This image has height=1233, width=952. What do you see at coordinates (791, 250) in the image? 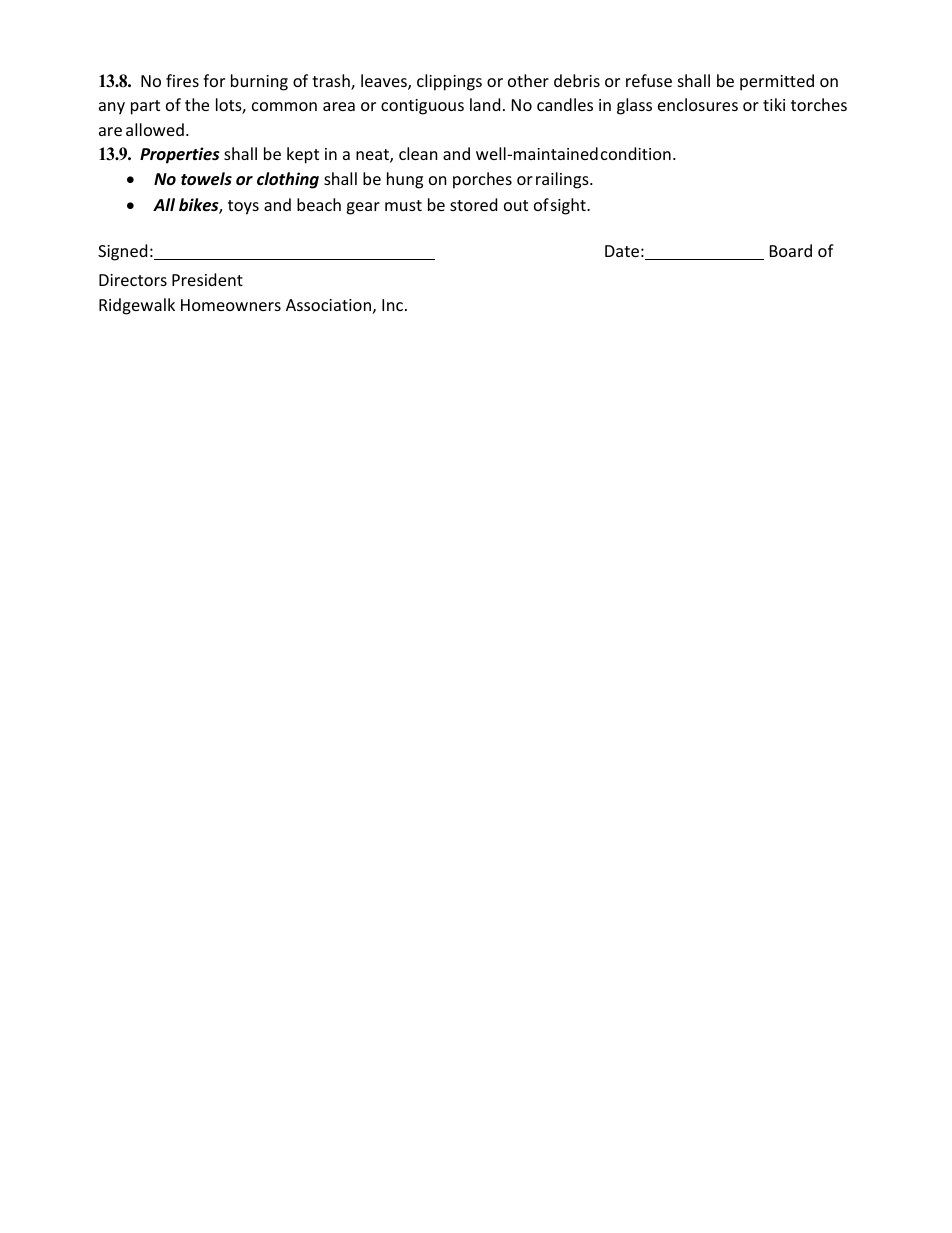
I see `Board` at bounding box center [791, 250].
